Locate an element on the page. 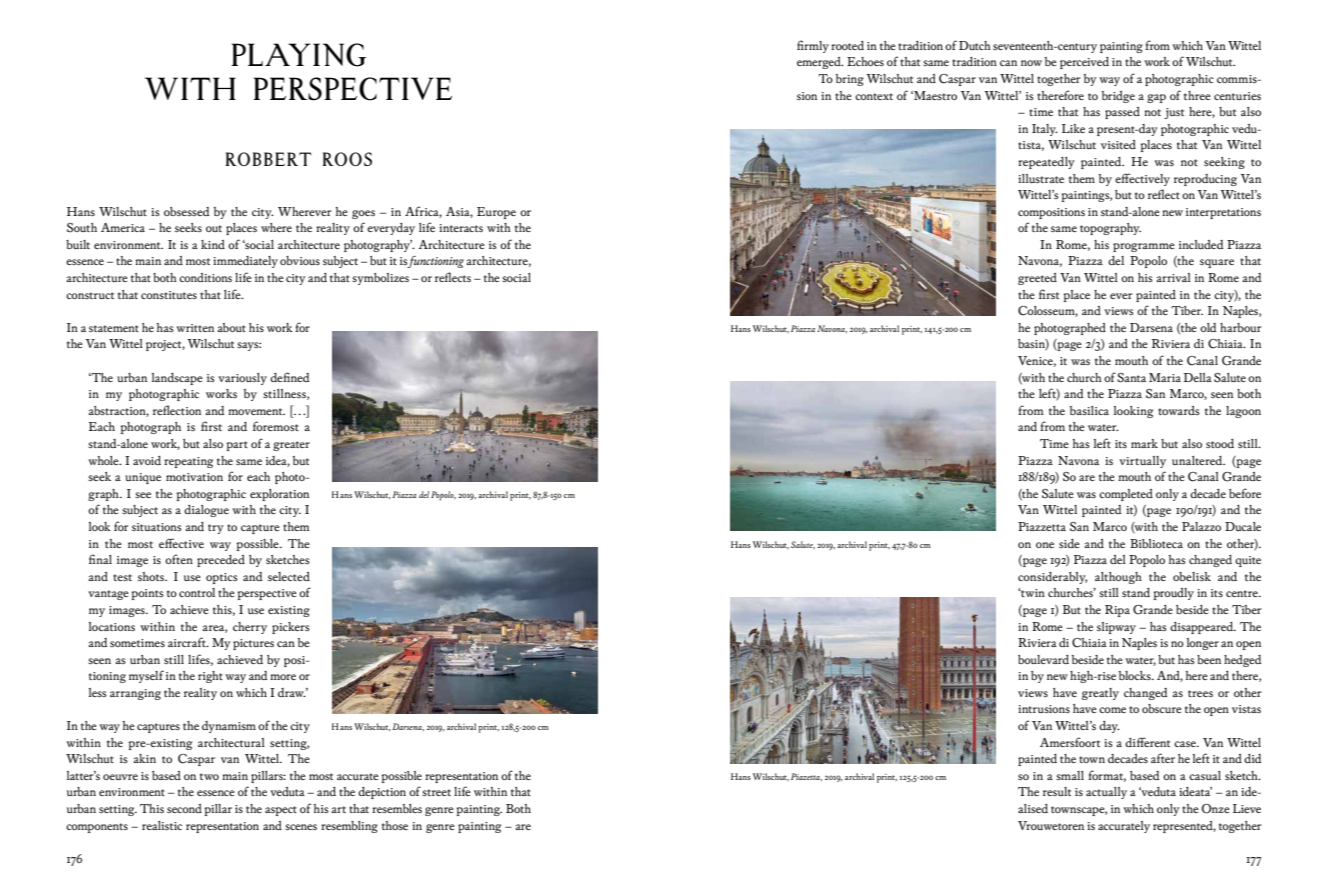 This document has height=896, width=1328. perceived is located at coordinates (1084, 63).
